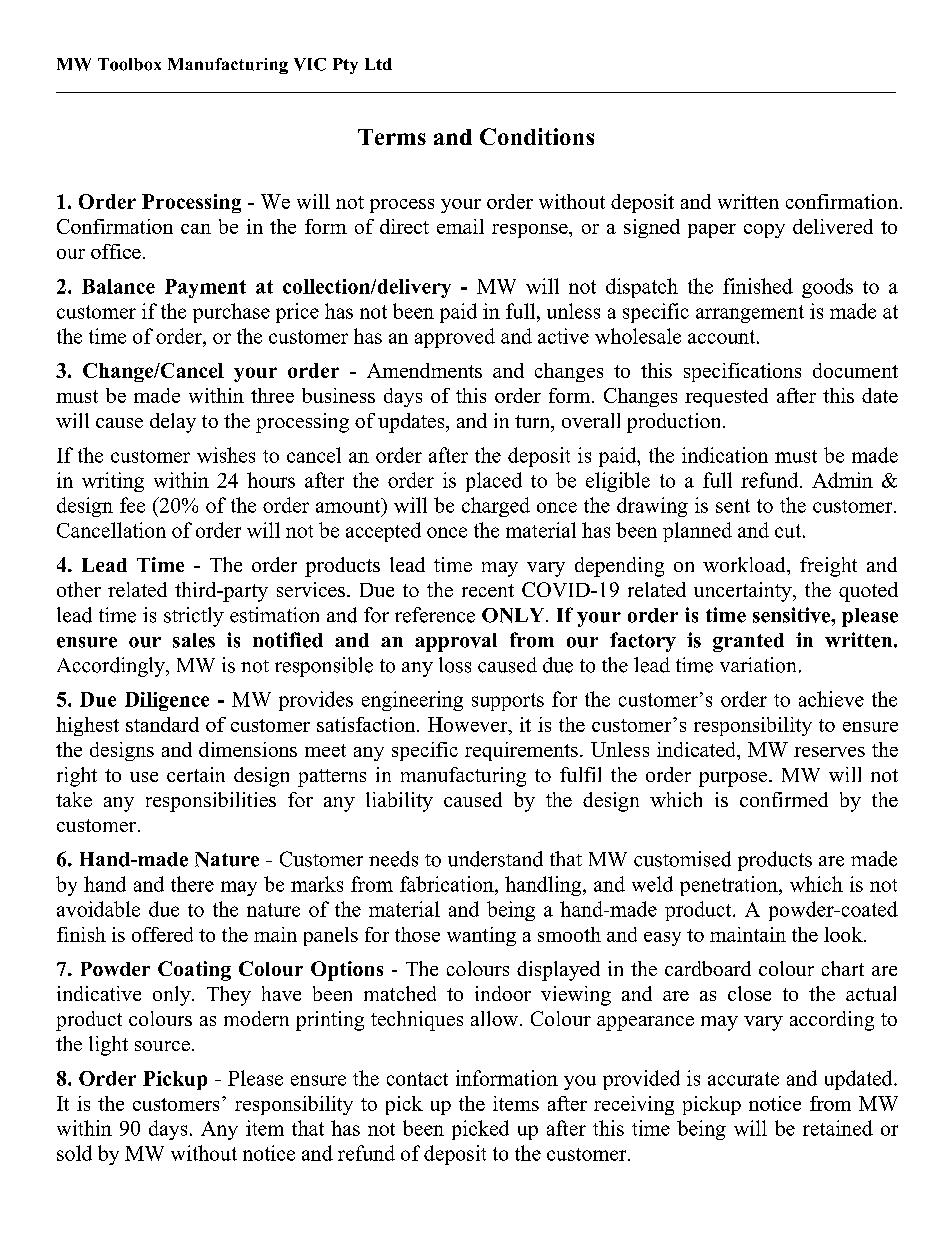  I want to click on copy, so click(764, 231).
